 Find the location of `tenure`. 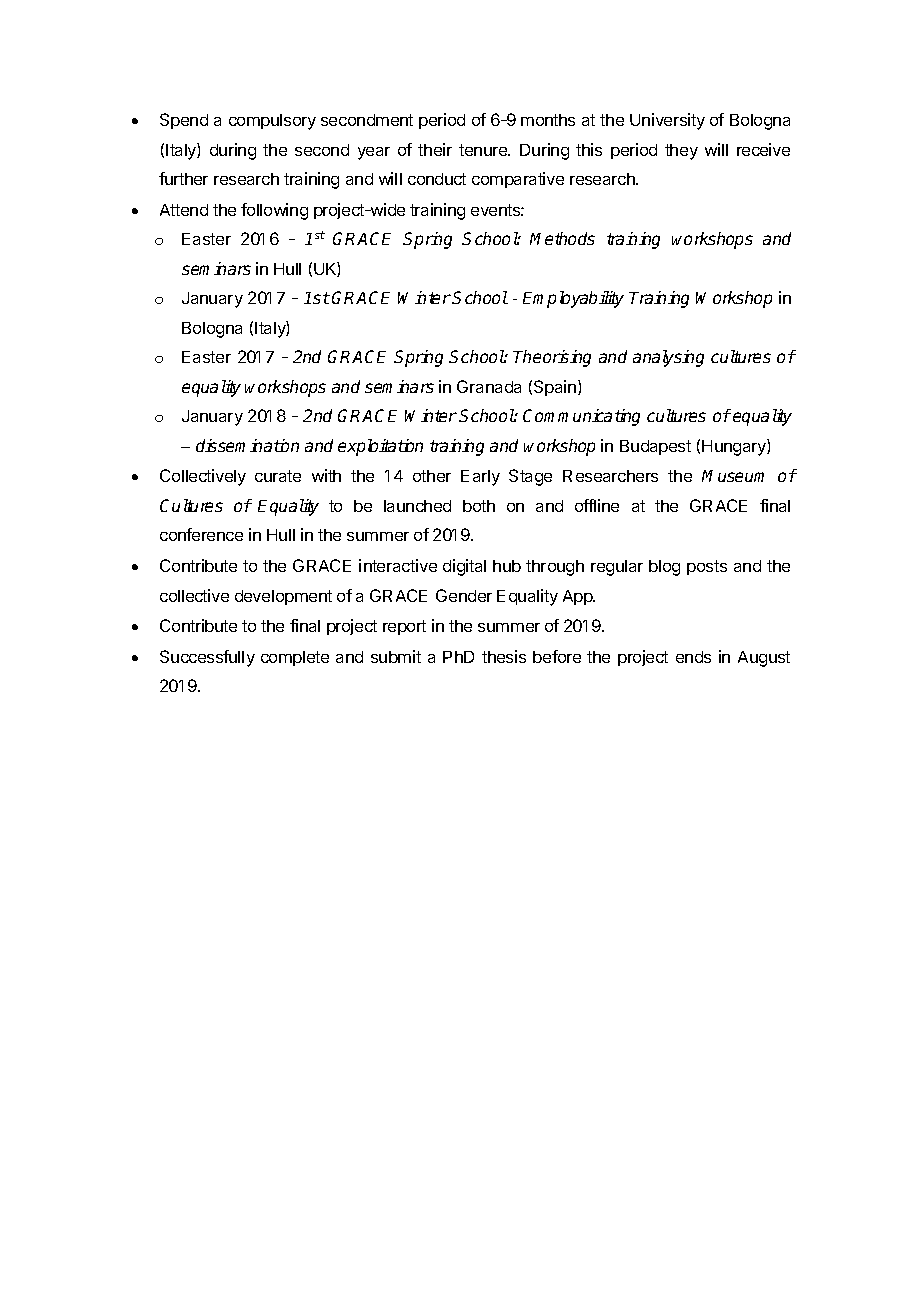

tenure is located at coordinates (484, 150).
